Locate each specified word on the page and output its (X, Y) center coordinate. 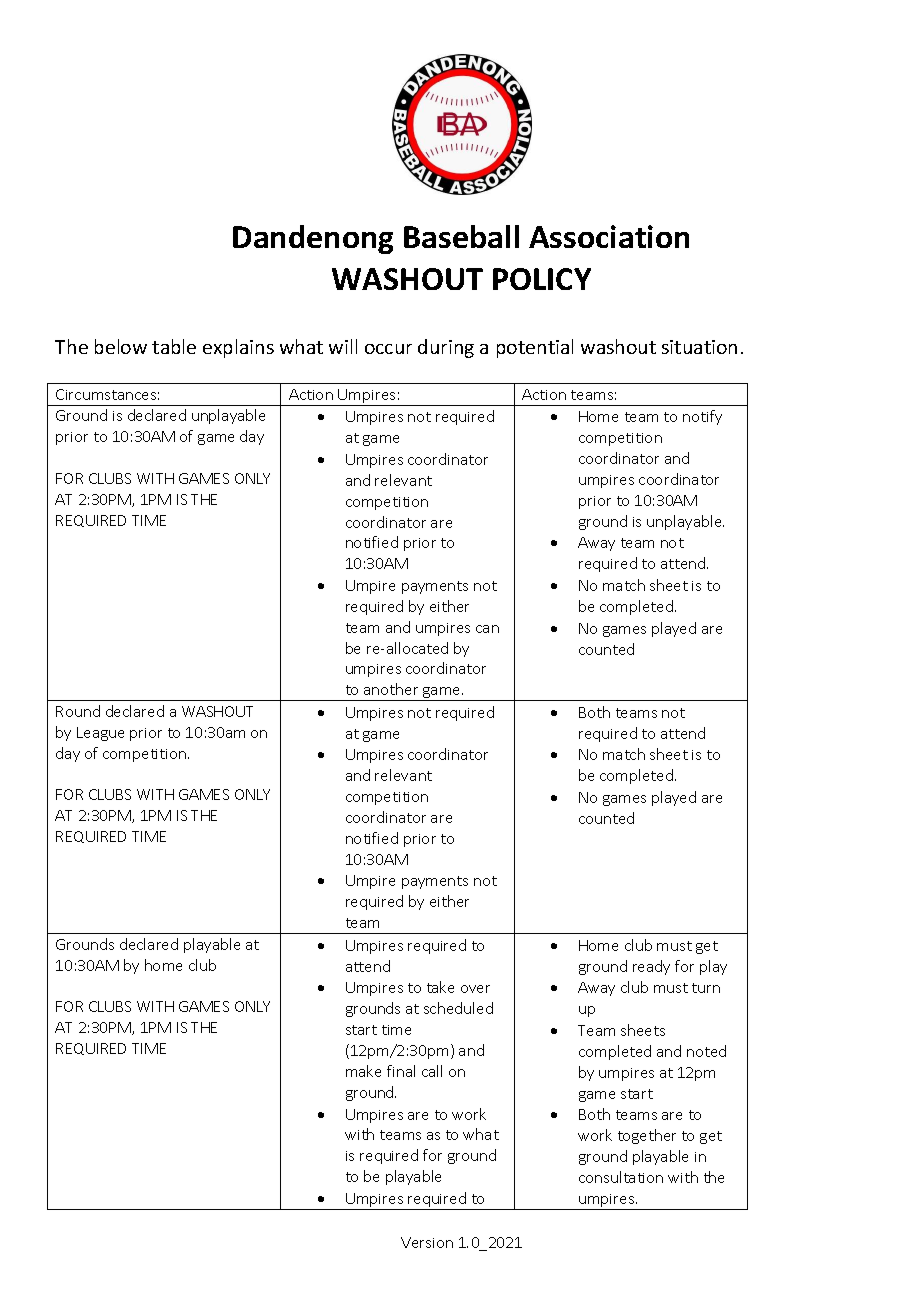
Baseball (461, 236)
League (100, 734)
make (363, 1071)
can (487, 629)
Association (609, 236)
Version (427, 1242)
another (391, 689)
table (174, 346)
